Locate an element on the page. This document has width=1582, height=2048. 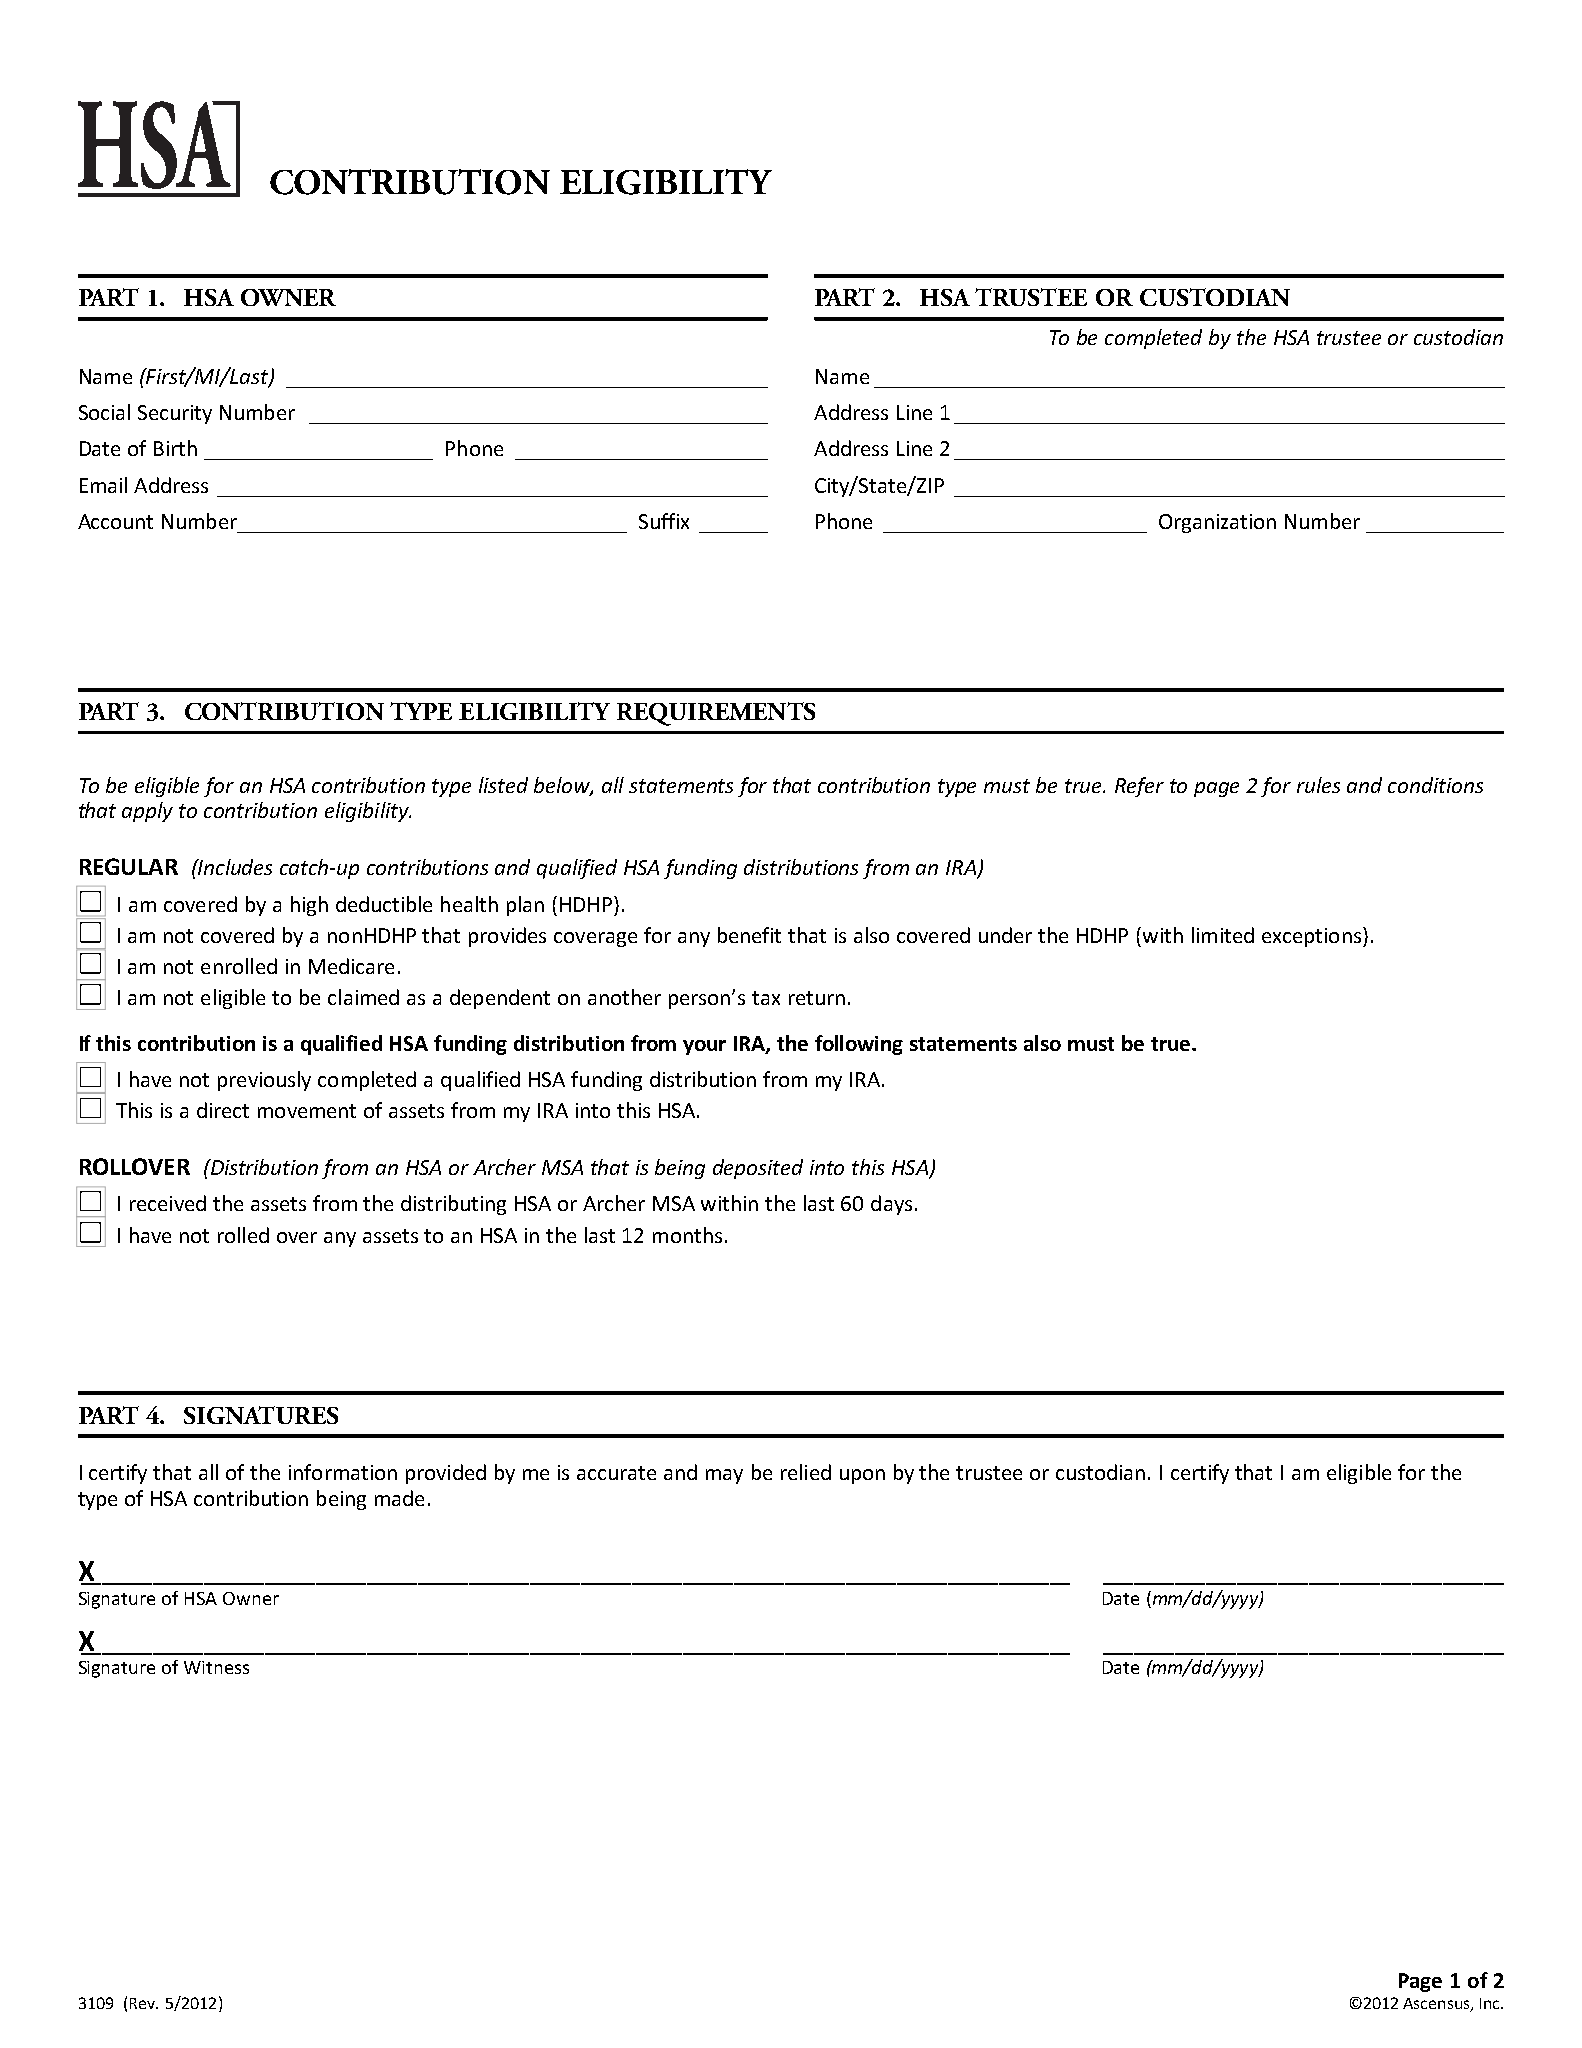
exceptions is located at coordinates (1311, 937).
